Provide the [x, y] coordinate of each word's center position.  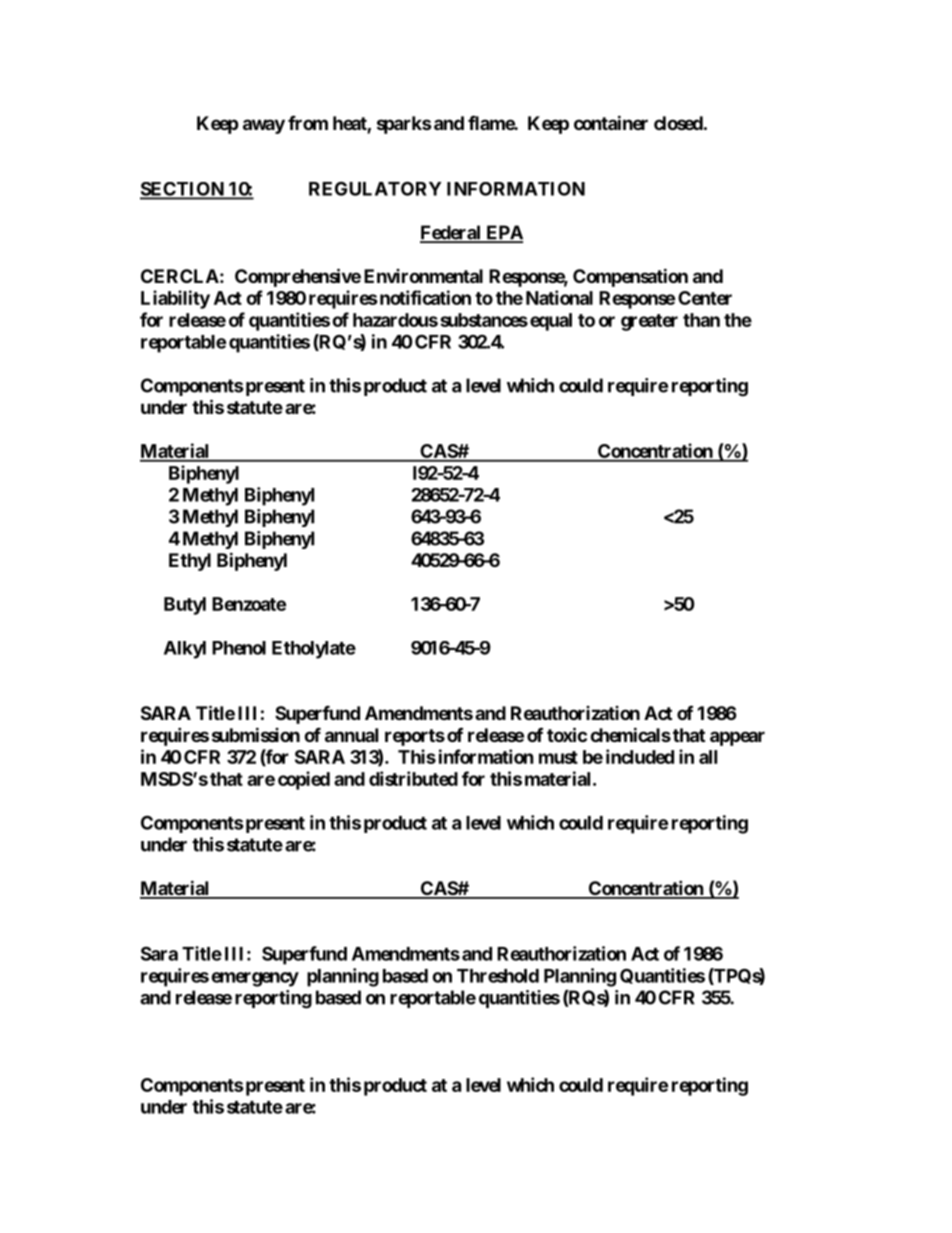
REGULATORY [375, 188]
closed [678, 123]
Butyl [185, 606]
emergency [255, 979]
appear [737, 738]
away [264, 126]
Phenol [239, 648]
